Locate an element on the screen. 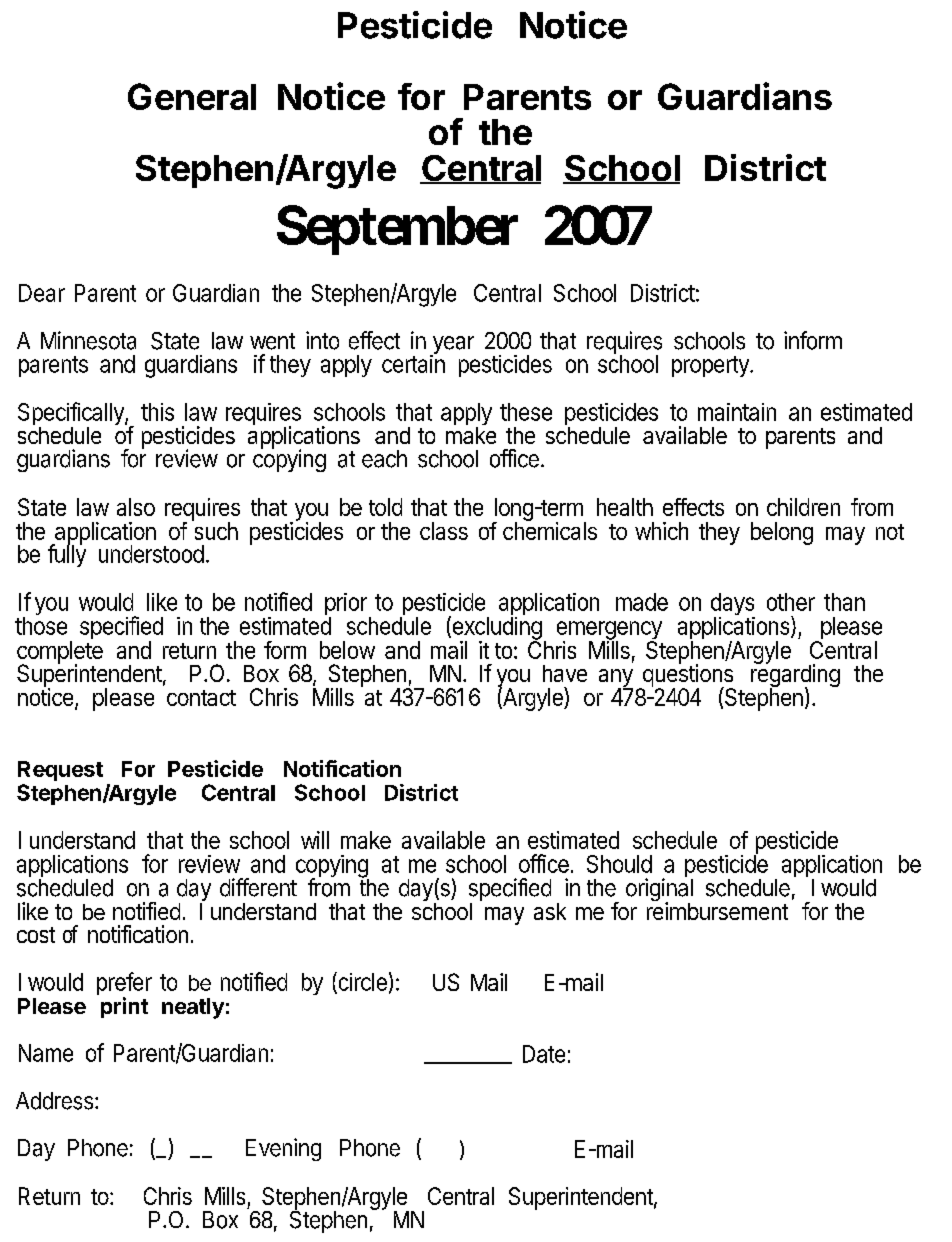 Image resolution: width=952 pixels, height=1242 pixels. General is located at coordinates (192, 96).
